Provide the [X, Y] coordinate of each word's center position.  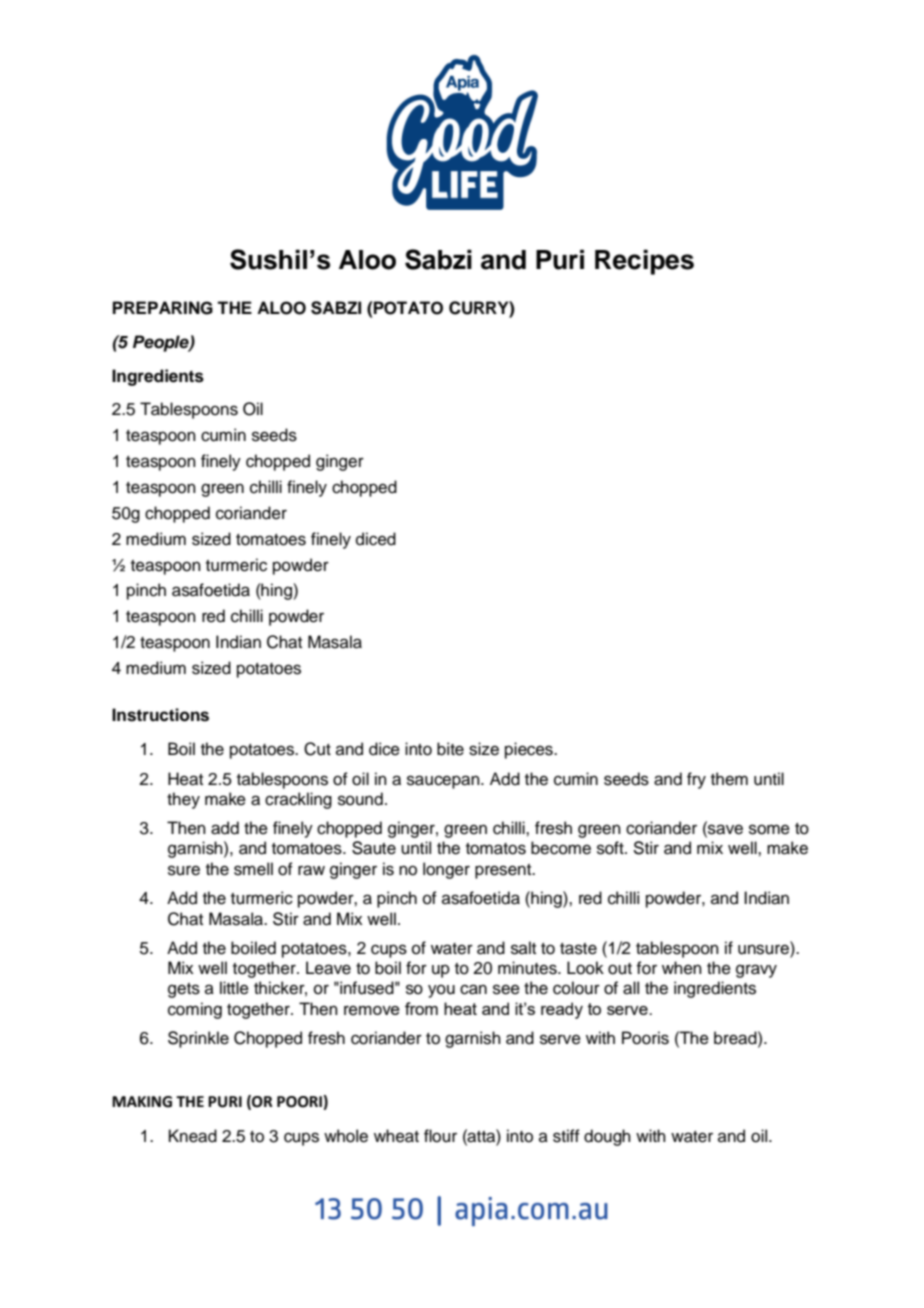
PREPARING [163, 308]
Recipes [644, 262]
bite [450, 749]
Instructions [160, 715]
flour [440, 1136]
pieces [530, 750]
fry [696, 780]
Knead [193, 1136]
